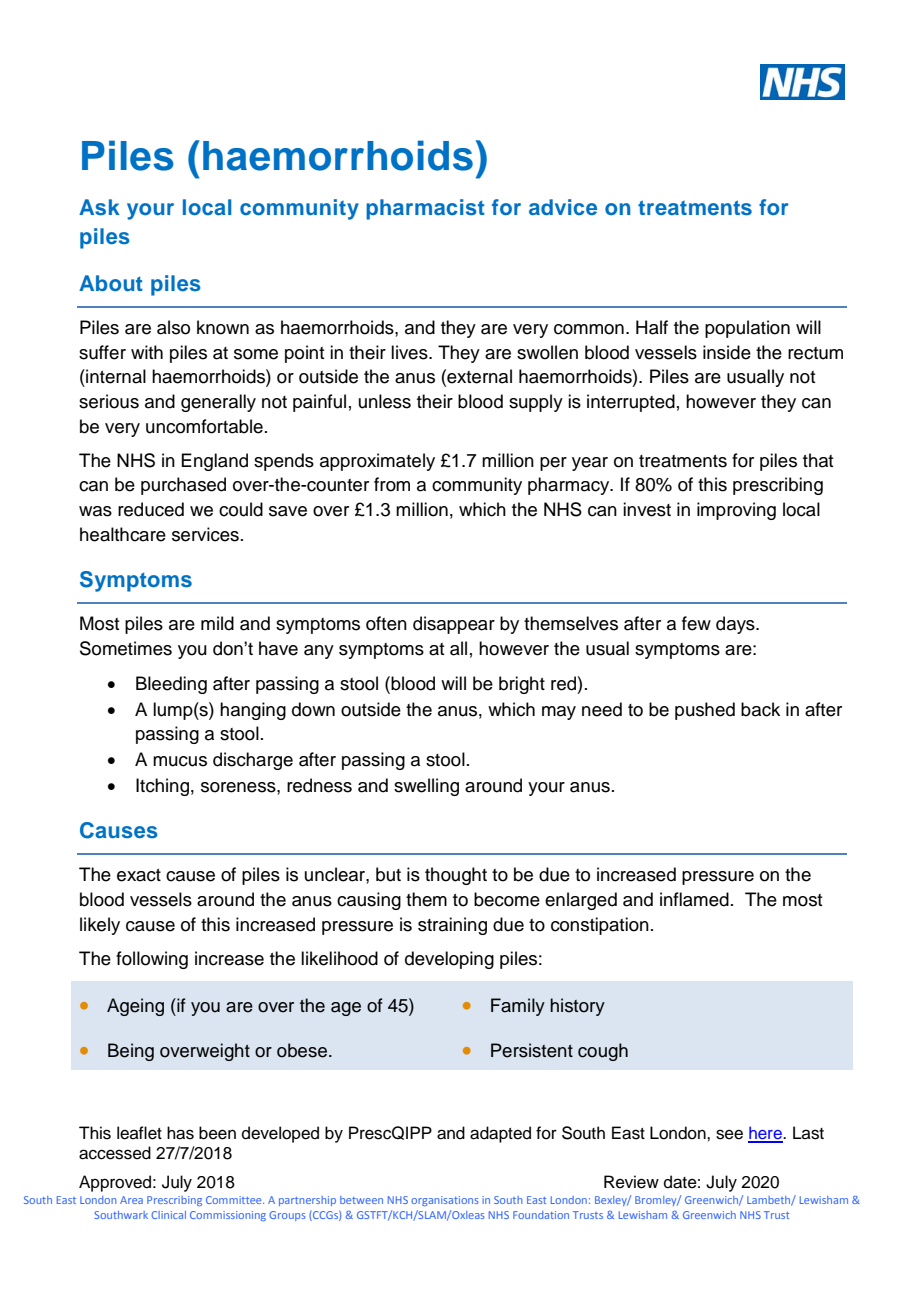 Image resolution: width=924 pixels, height=1308 pixels. Describe the element at coordinates (392, 484) in the screenshot. I see `from` at that location.
